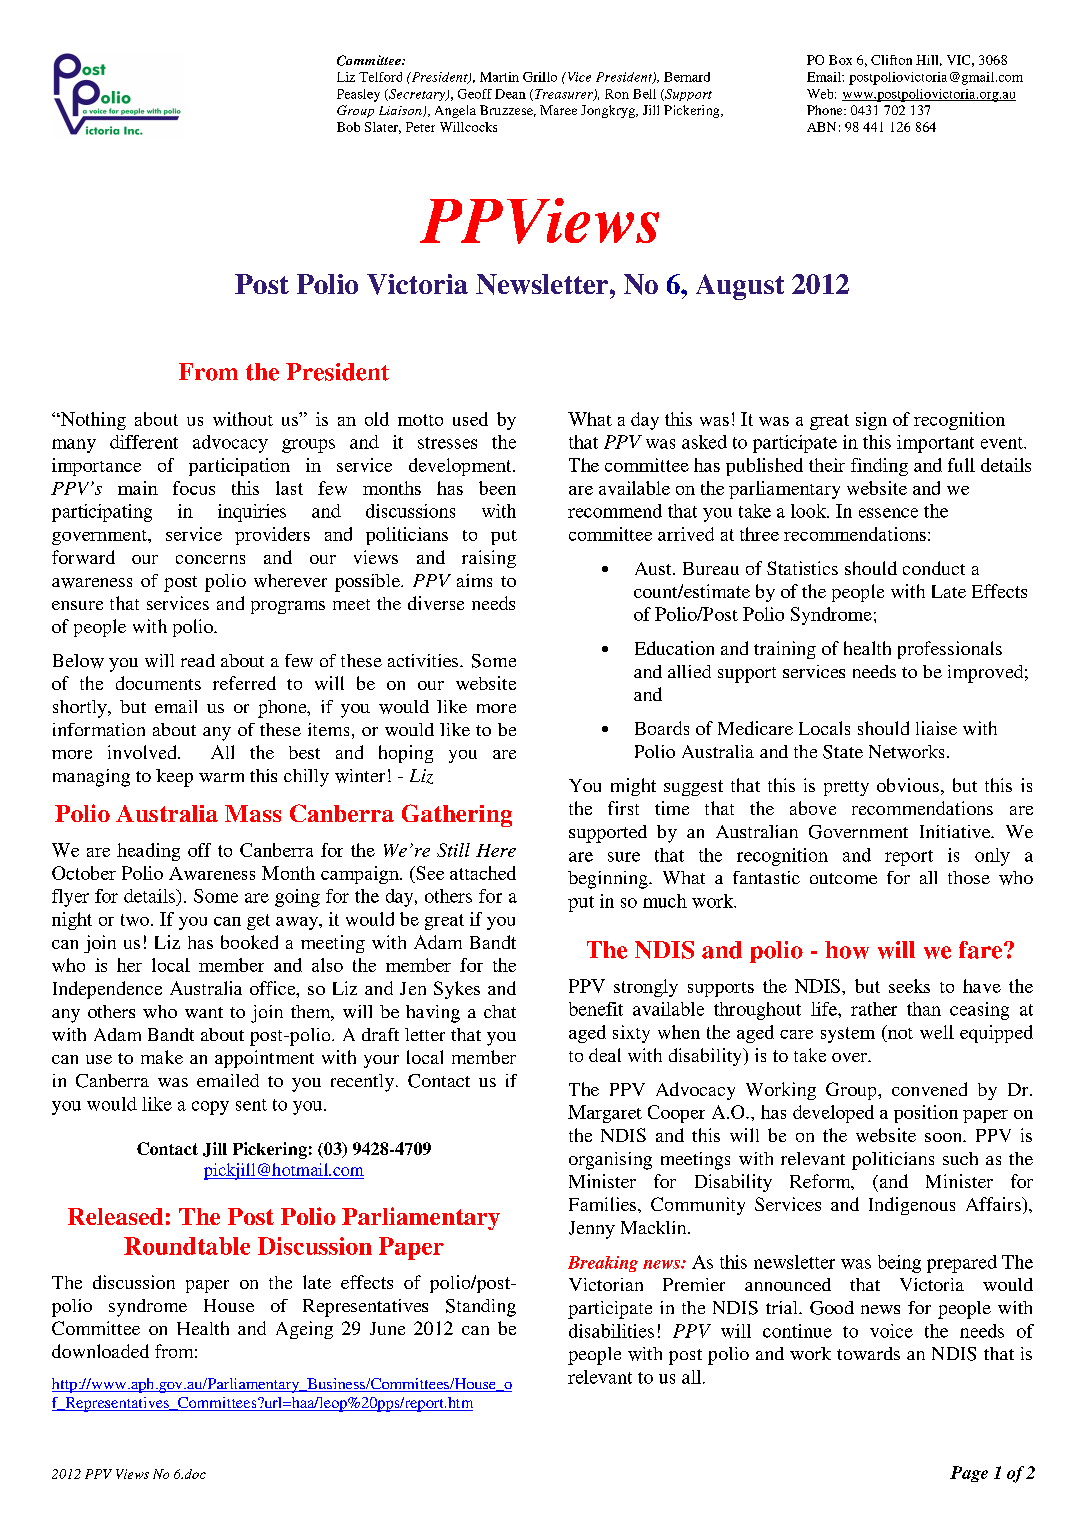 This image has width=1085, height=1535. What do you see at coordinates (891, 60) in the image?
I see `Clifton` at bounding box center [891, 60].
